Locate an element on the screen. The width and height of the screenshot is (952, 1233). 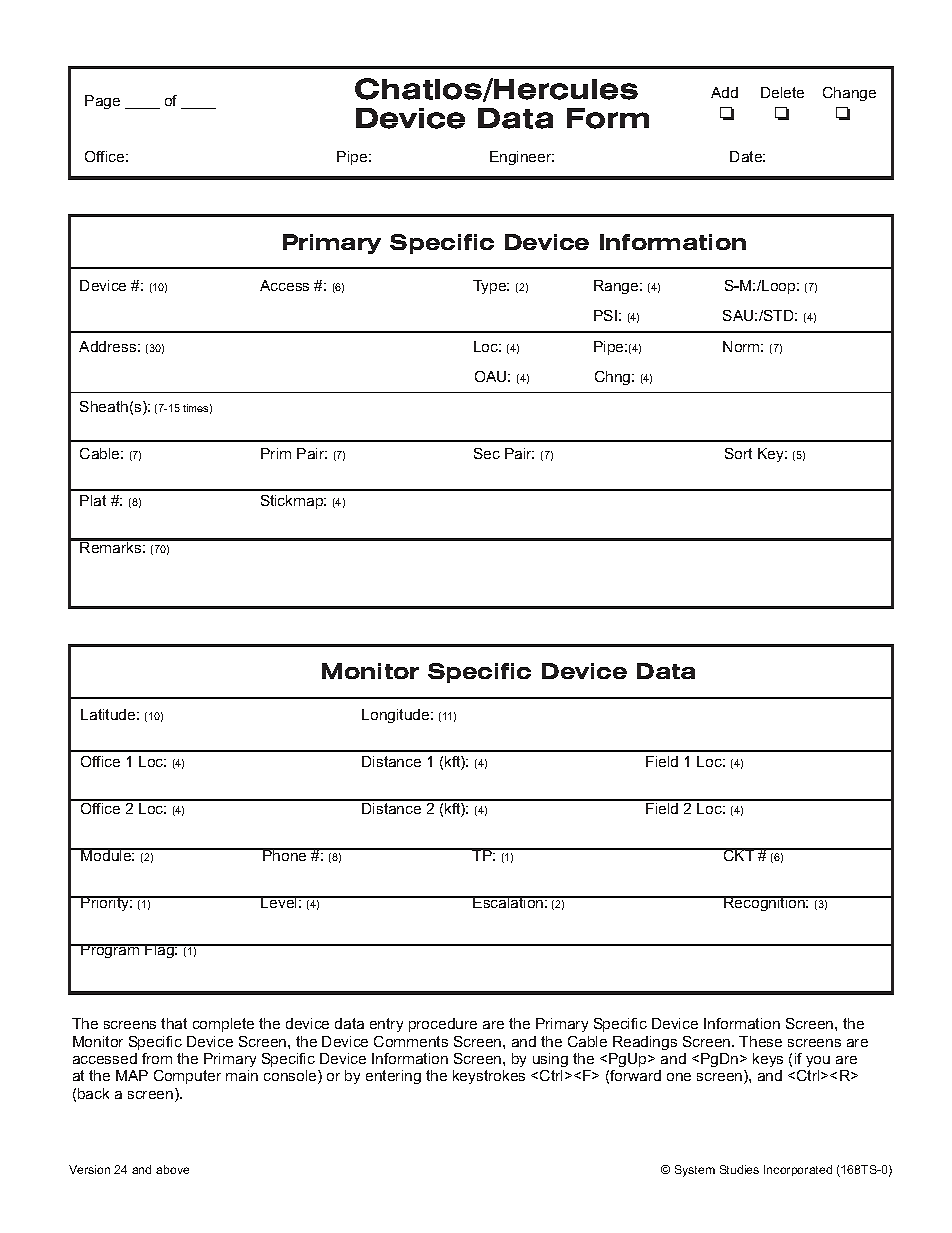
Level is located at coordinates (279, 902).
